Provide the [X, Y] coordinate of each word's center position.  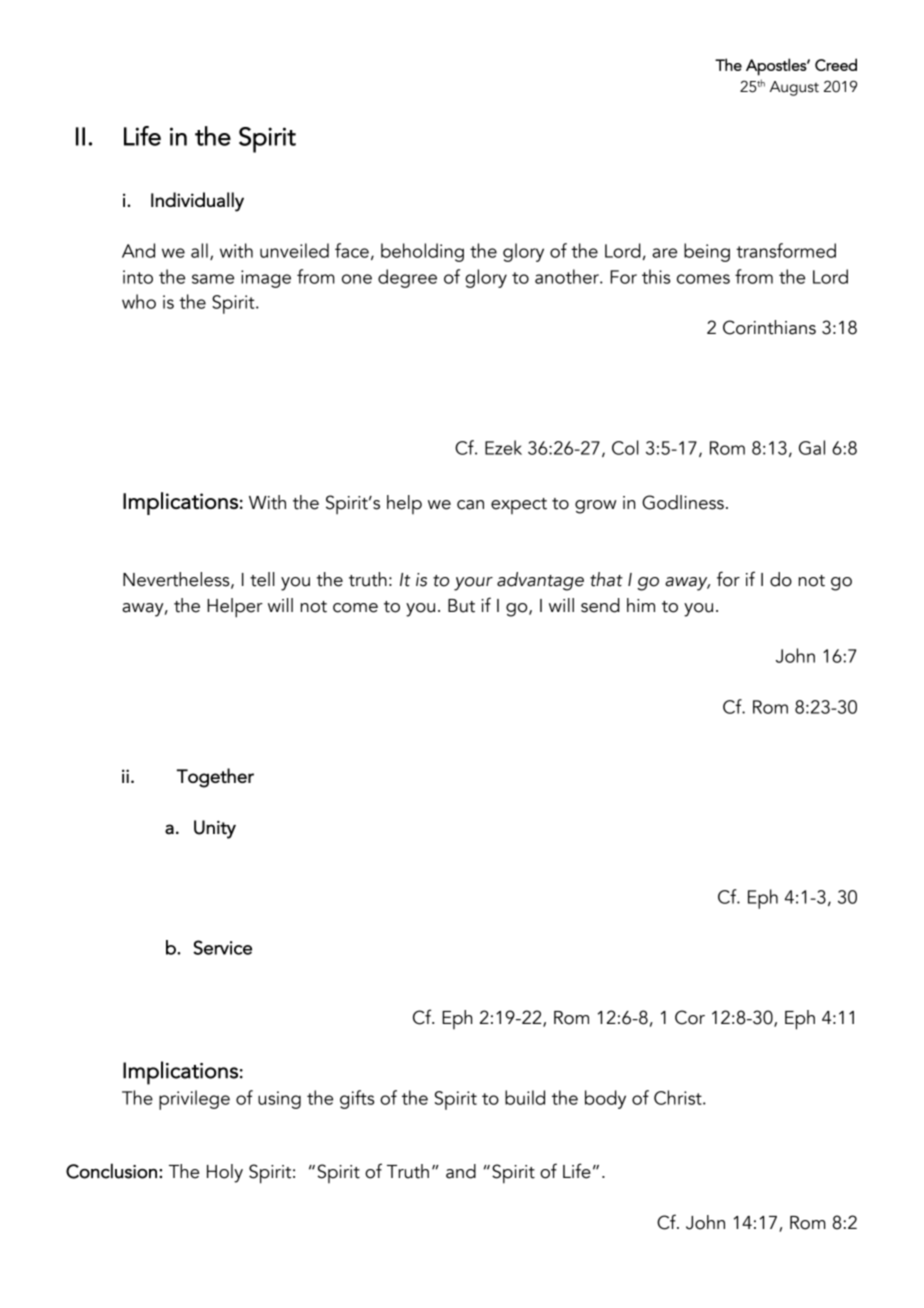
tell [262, 579]
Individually [197, 202]
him [641, 605]
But [461, 606]
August [794, 88]
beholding [422, 252]
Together [215, 778]
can [470, 505]
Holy [225, 1173]
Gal [812, 447]
